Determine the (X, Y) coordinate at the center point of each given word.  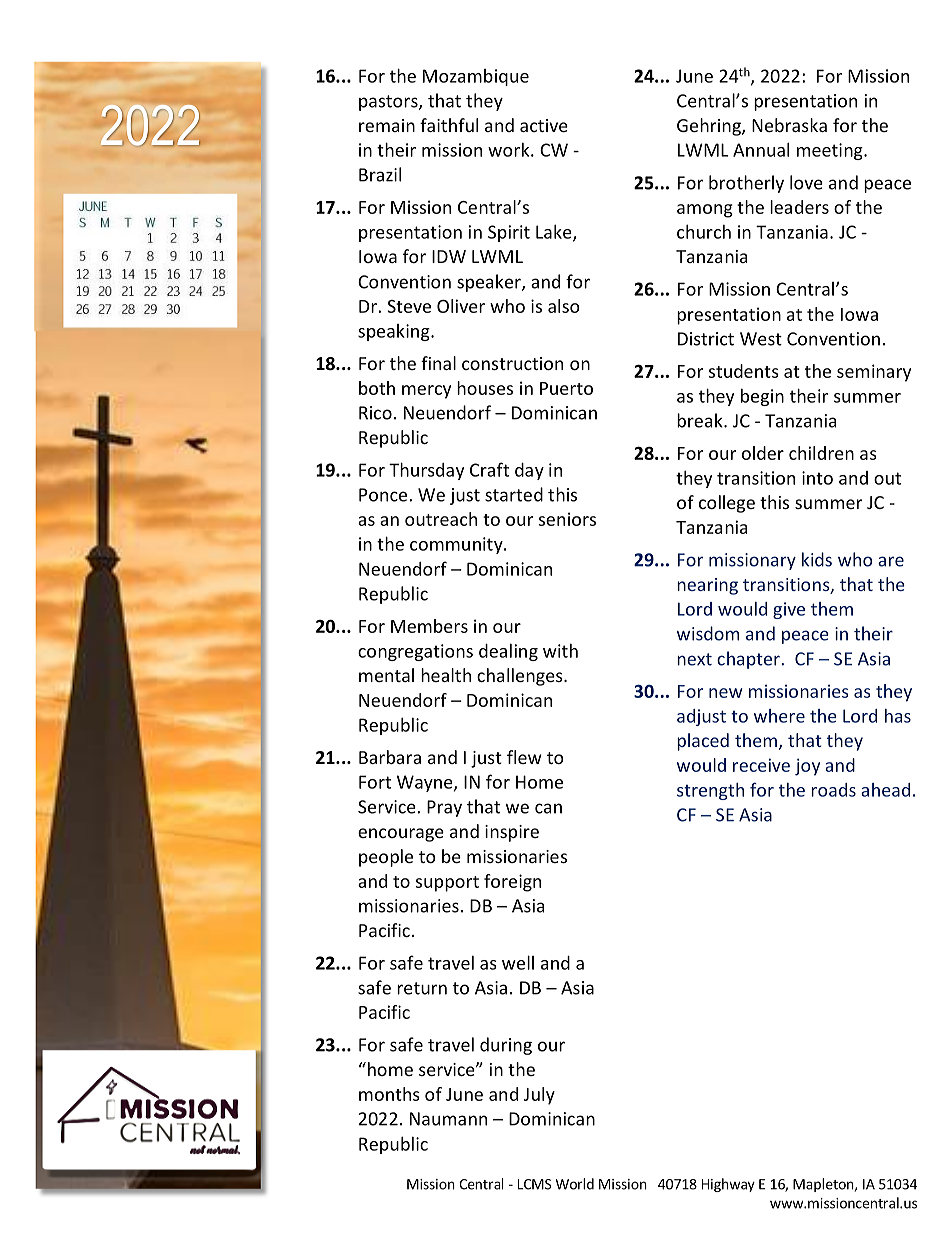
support (447, 884)
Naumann (448, 1119)
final (438, 363)
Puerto (566, 388)
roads (833, 790)
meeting (831, 151)
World (575, 1184)
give (789, 610)
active (544, 125)
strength (710, 791)
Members (429, 626)
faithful (449, 125)
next (694, 659)
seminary (874, 373)
